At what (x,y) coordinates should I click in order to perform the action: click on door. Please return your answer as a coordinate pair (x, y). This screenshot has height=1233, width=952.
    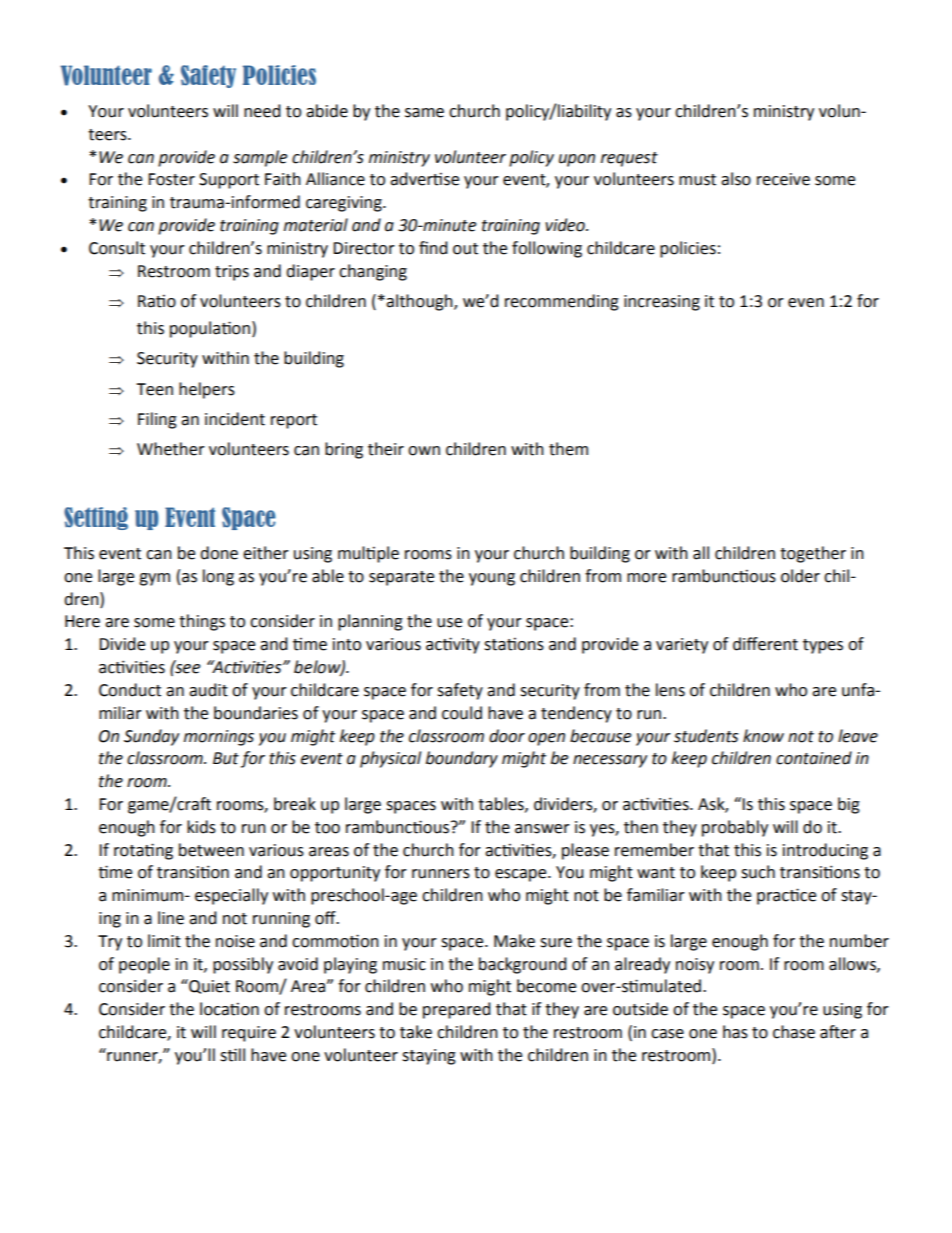
    Looking at the image, I should click on (507, 736).
